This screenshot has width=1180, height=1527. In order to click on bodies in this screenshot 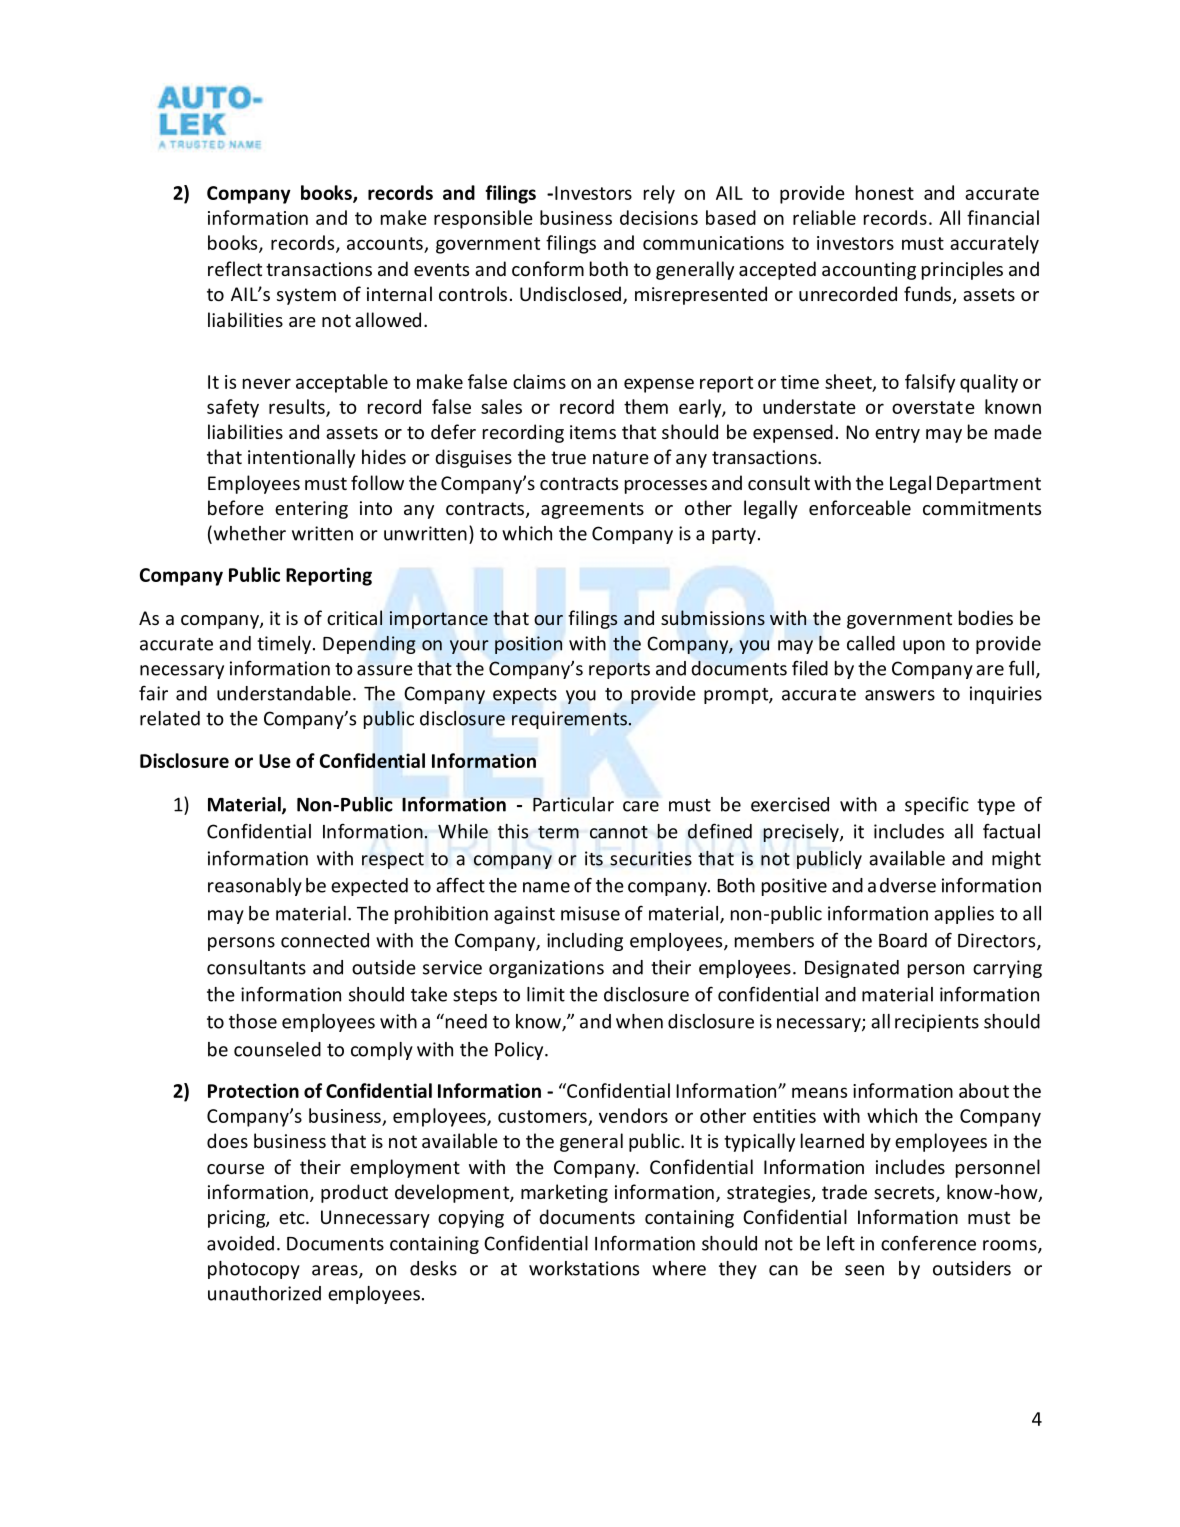, I will do `click(986, 617)`.
